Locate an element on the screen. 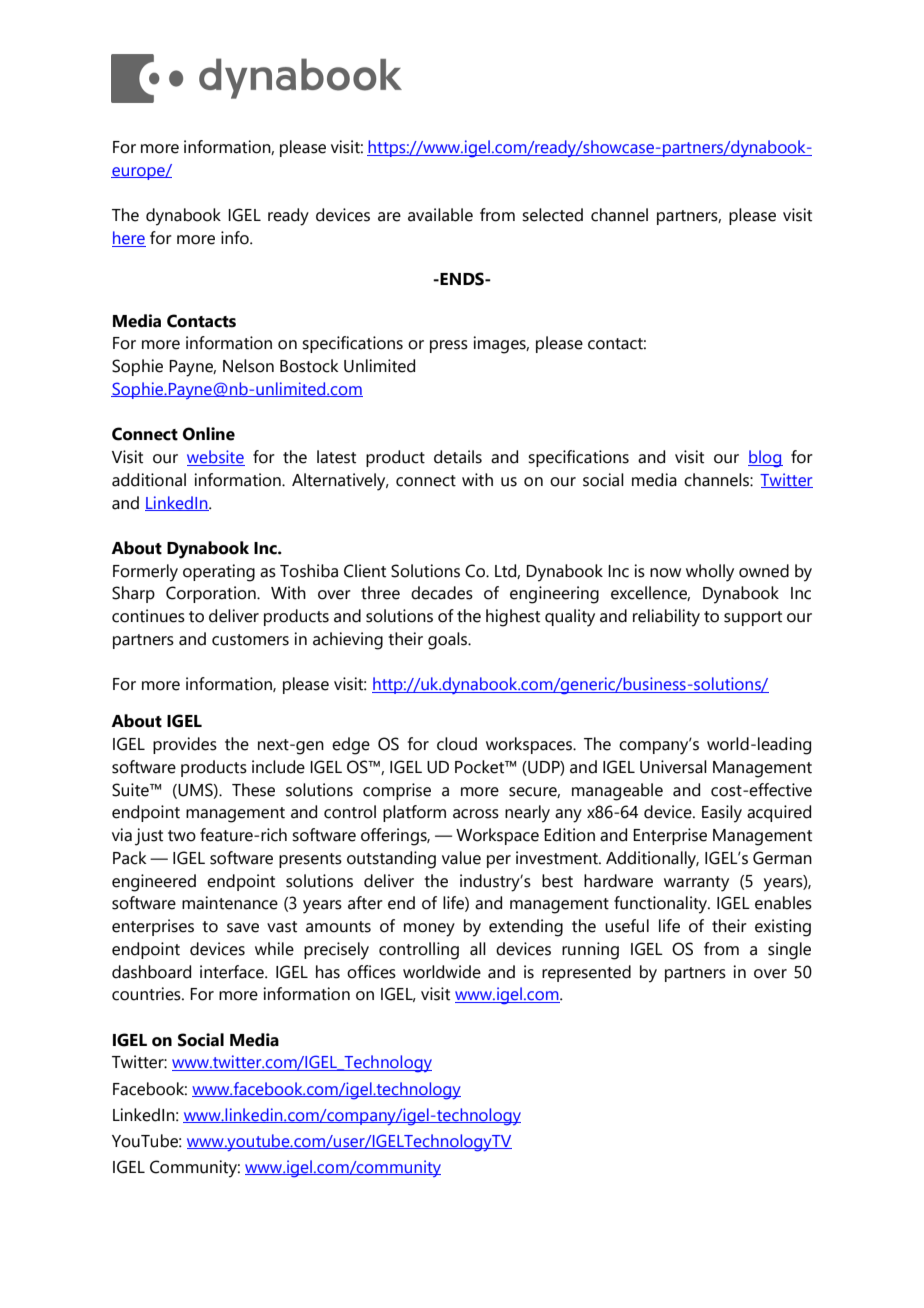  These is located at coordinates (253, 790).
